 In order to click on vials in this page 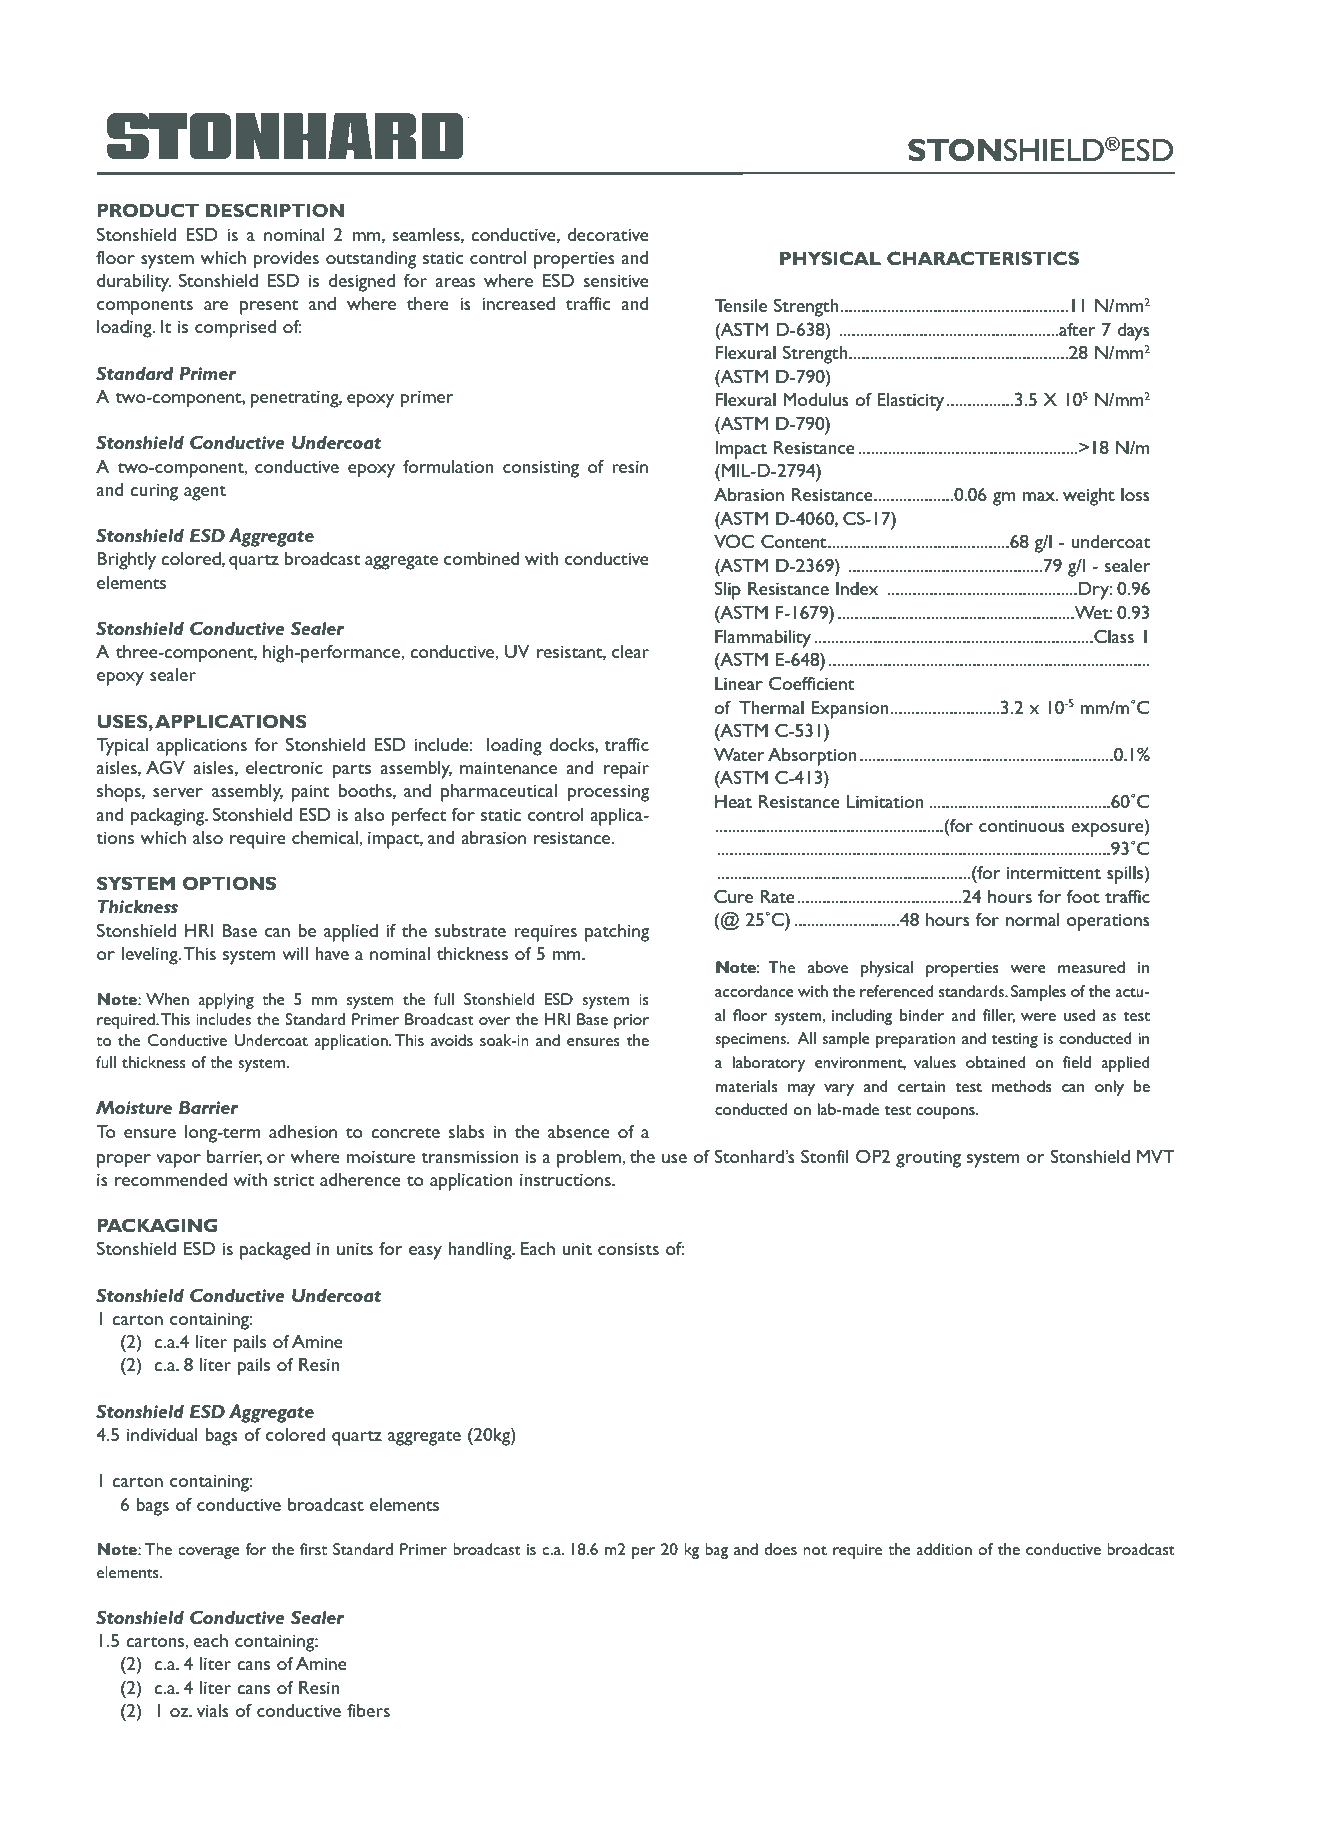, I will do `click(213, 1710)`.
